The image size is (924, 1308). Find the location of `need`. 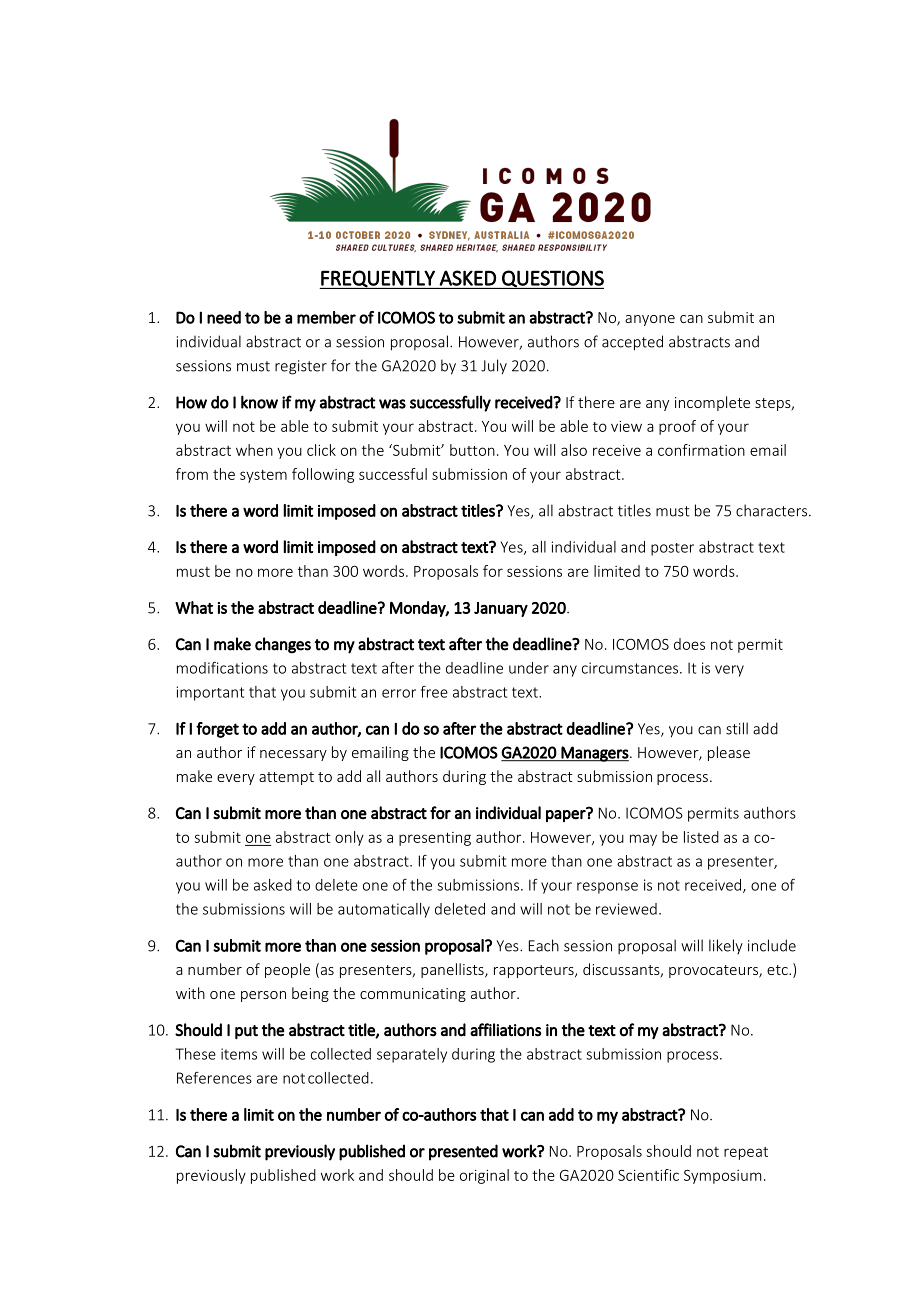

need is located at coordinates (224, 317).
